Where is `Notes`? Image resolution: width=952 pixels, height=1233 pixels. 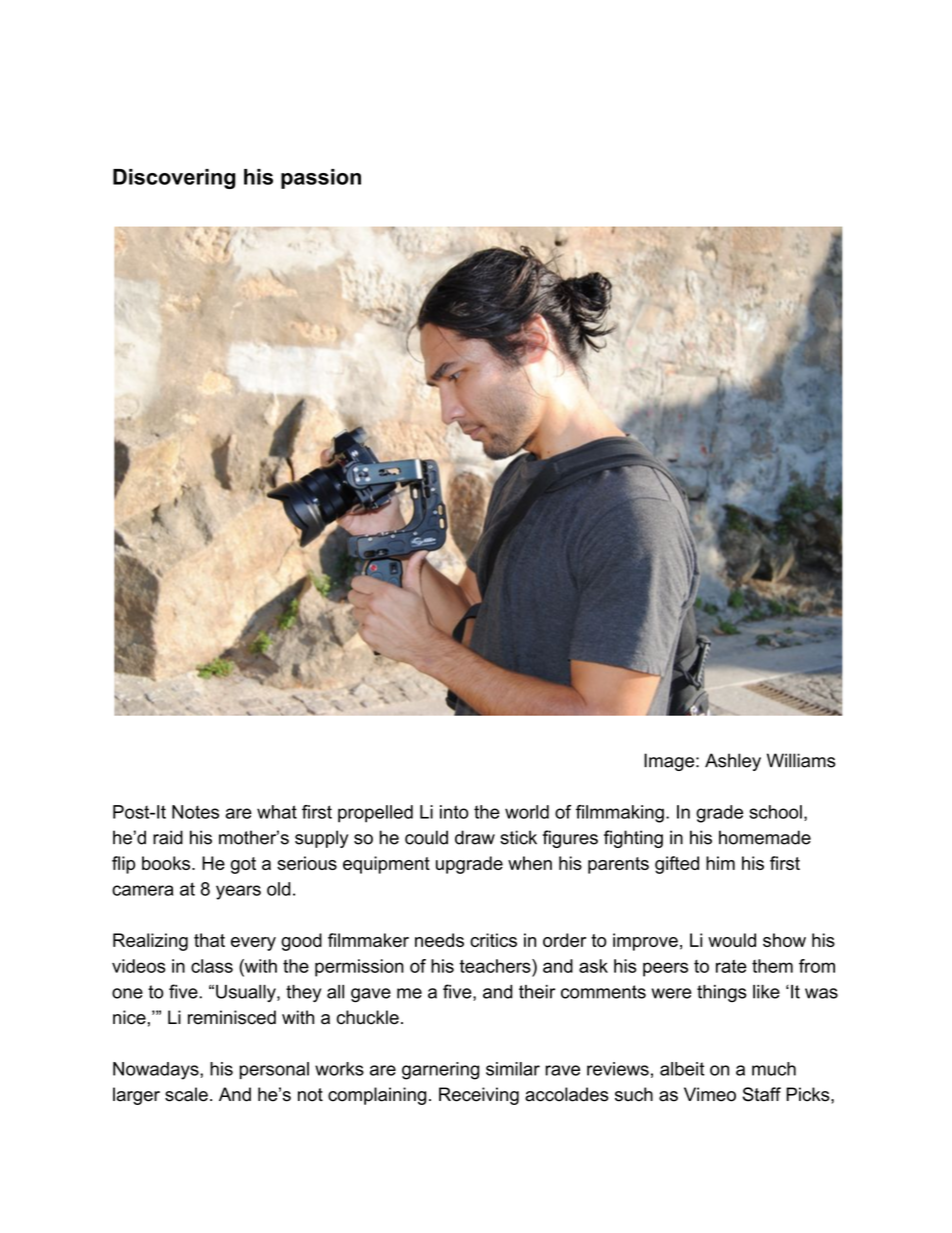
Notes is located at coordinates (195, 812).
